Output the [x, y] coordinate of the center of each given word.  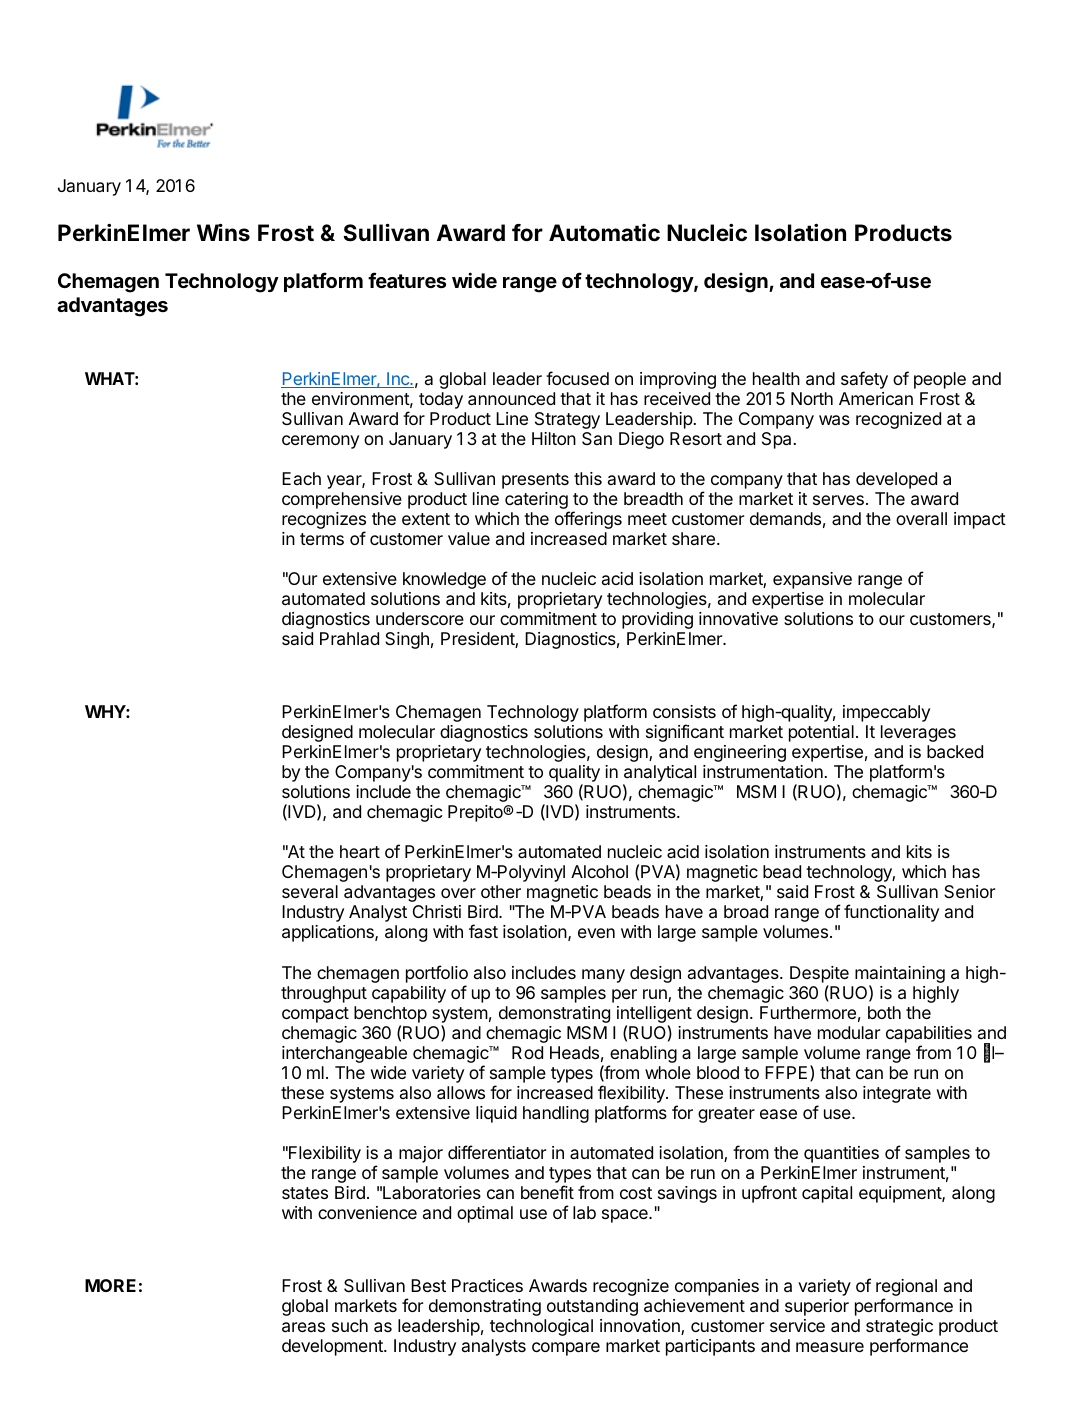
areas [303, 1327]
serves [838, 500]
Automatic [604, 233]
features [407, 280]
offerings [588, 520]
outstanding [592, 1307]
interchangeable [344, 1054]
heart [360, 852]
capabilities [929, 1034]
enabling [642, 1056]
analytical [659, 775]
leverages [918, 733]
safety [864, 380]
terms [322, 539]
